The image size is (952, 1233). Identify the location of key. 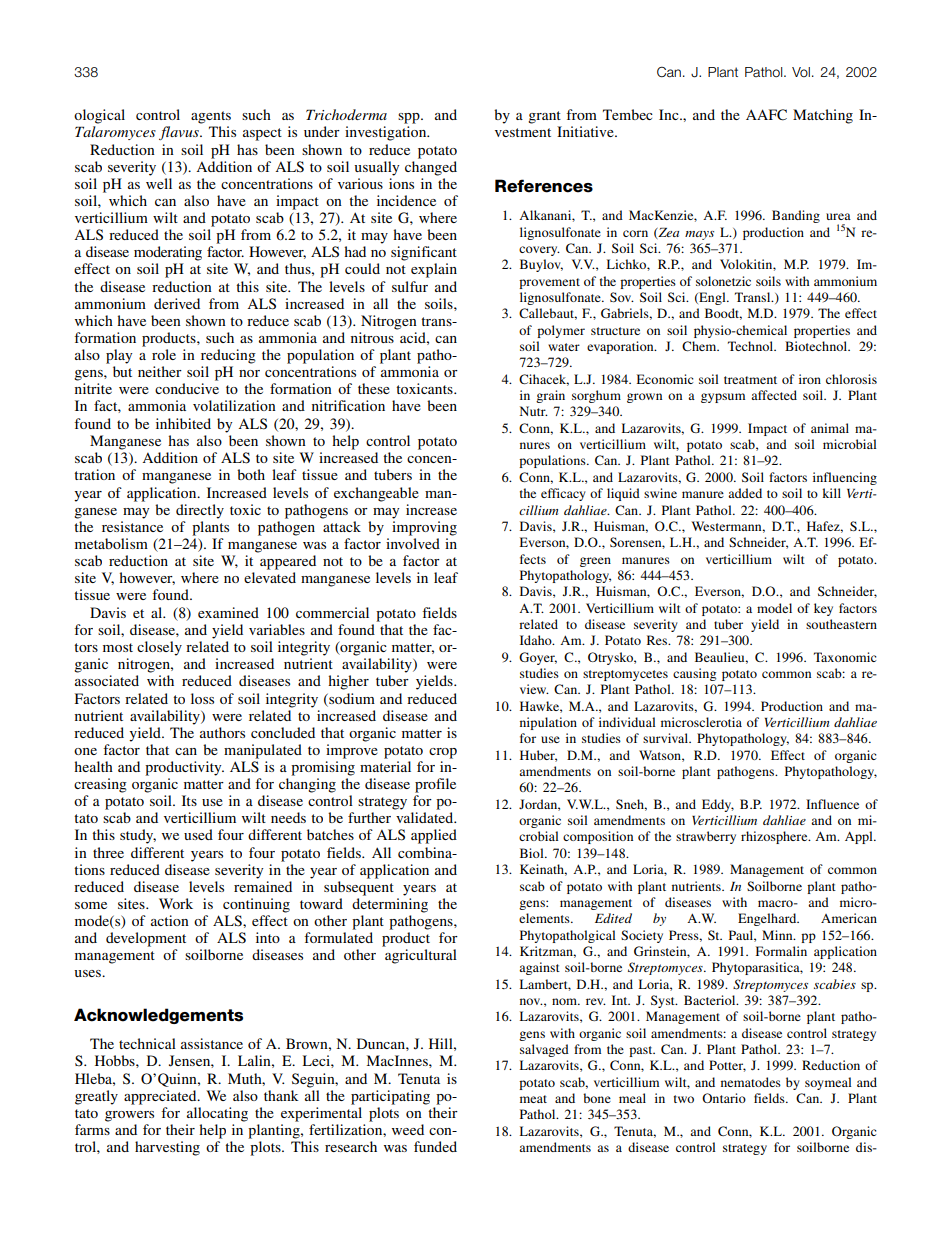
(823, 609).
